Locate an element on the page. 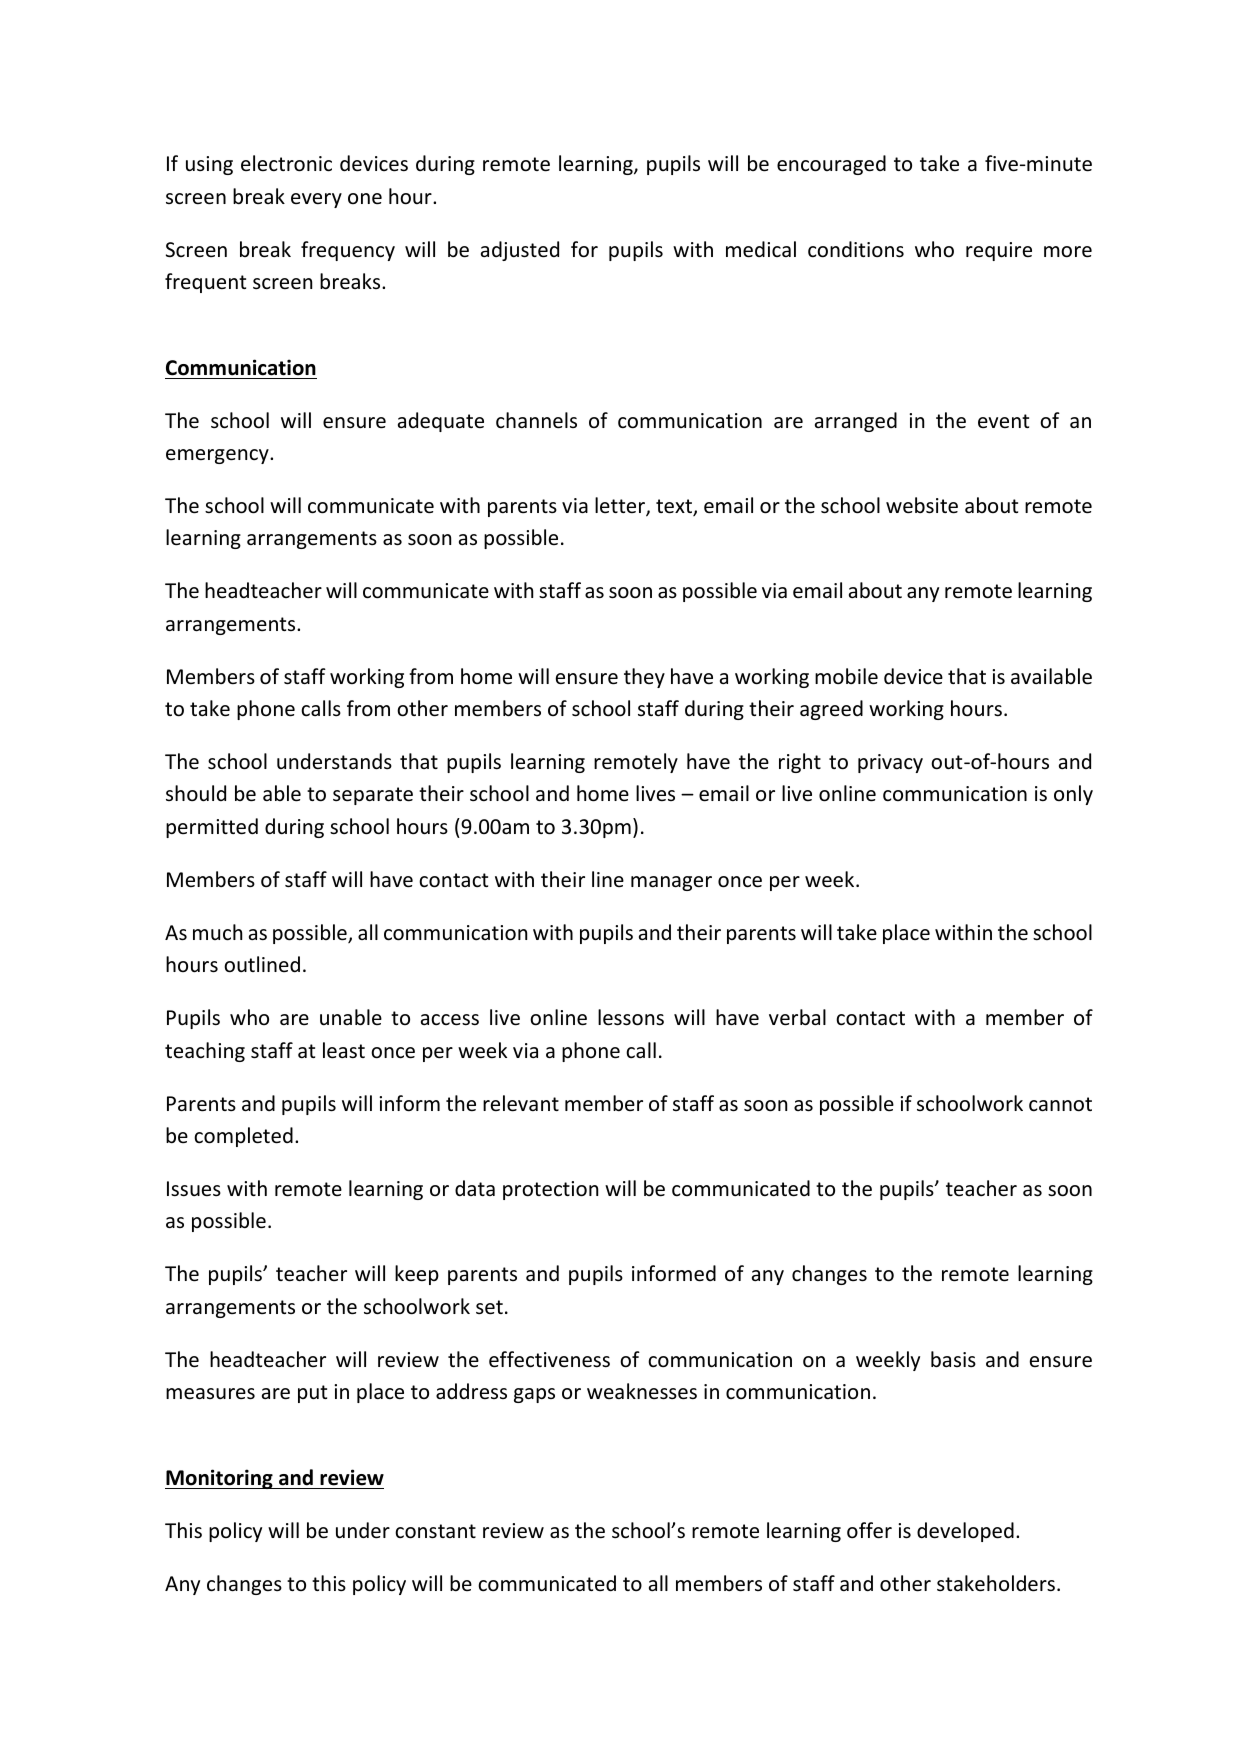 This image has height=1758, width=1243. much is located at coordinates (217, 932).
